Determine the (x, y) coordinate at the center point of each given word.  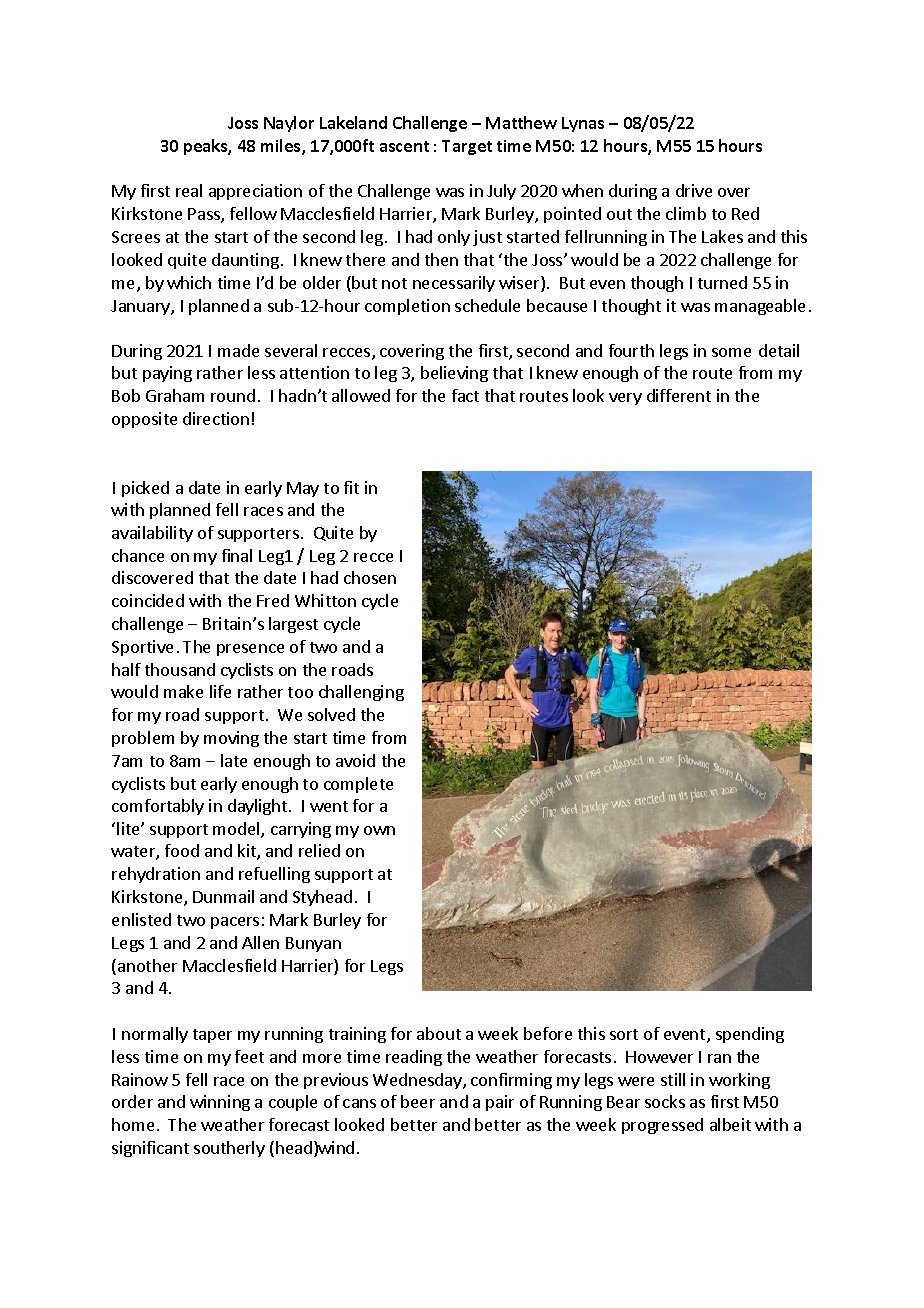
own (379, 830)
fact (465, 395)
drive (694, 190)
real (189, 190)
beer (418, 1101)
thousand (180, 669)
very (625, 399)
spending (750, 1035)
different (679, 395)
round (233, 395)
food (182, 850)
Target (467, 147)
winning (220, 1103)
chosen (370, 577)
